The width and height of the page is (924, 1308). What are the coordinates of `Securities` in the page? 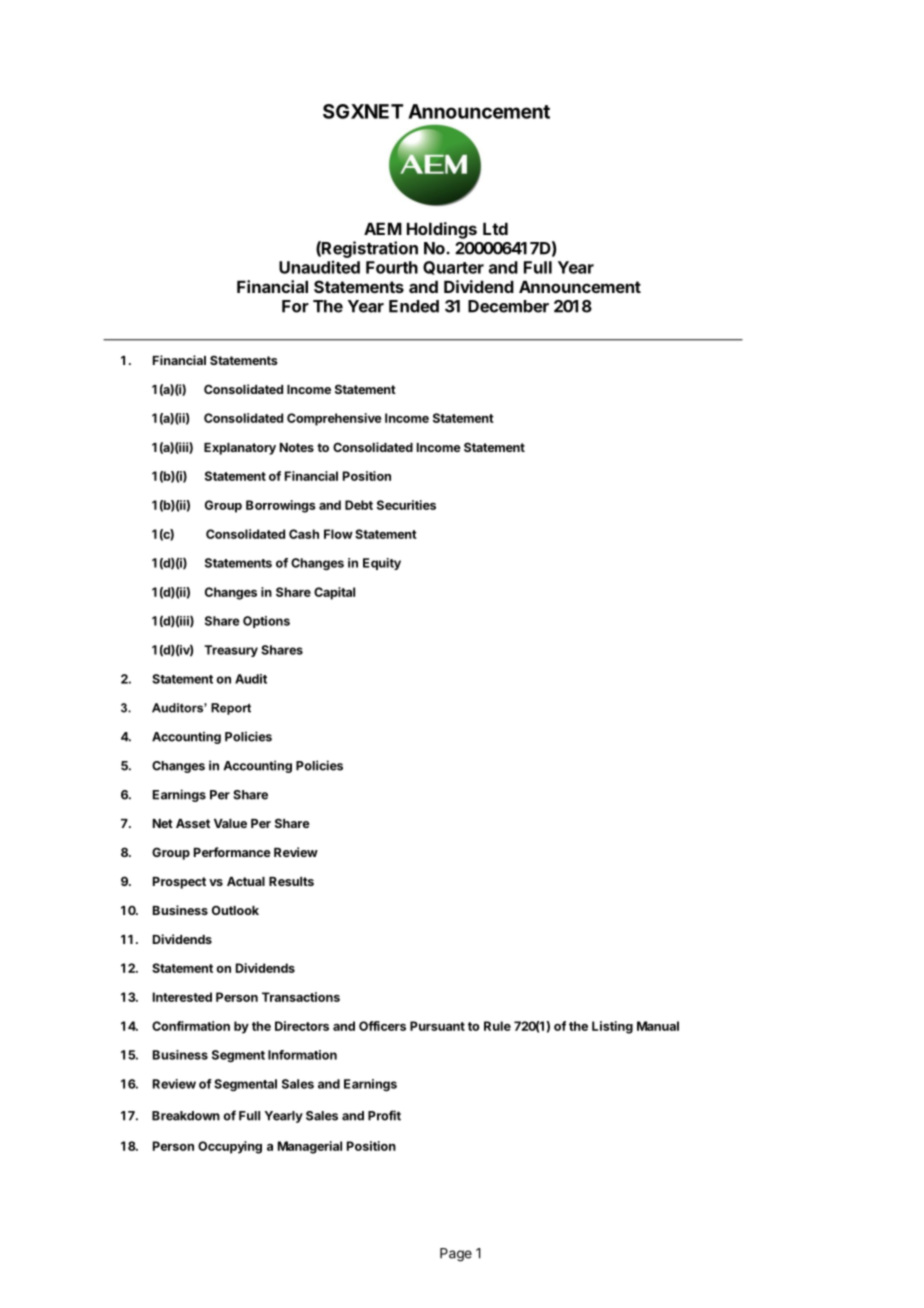 It's located at (406, 505).
